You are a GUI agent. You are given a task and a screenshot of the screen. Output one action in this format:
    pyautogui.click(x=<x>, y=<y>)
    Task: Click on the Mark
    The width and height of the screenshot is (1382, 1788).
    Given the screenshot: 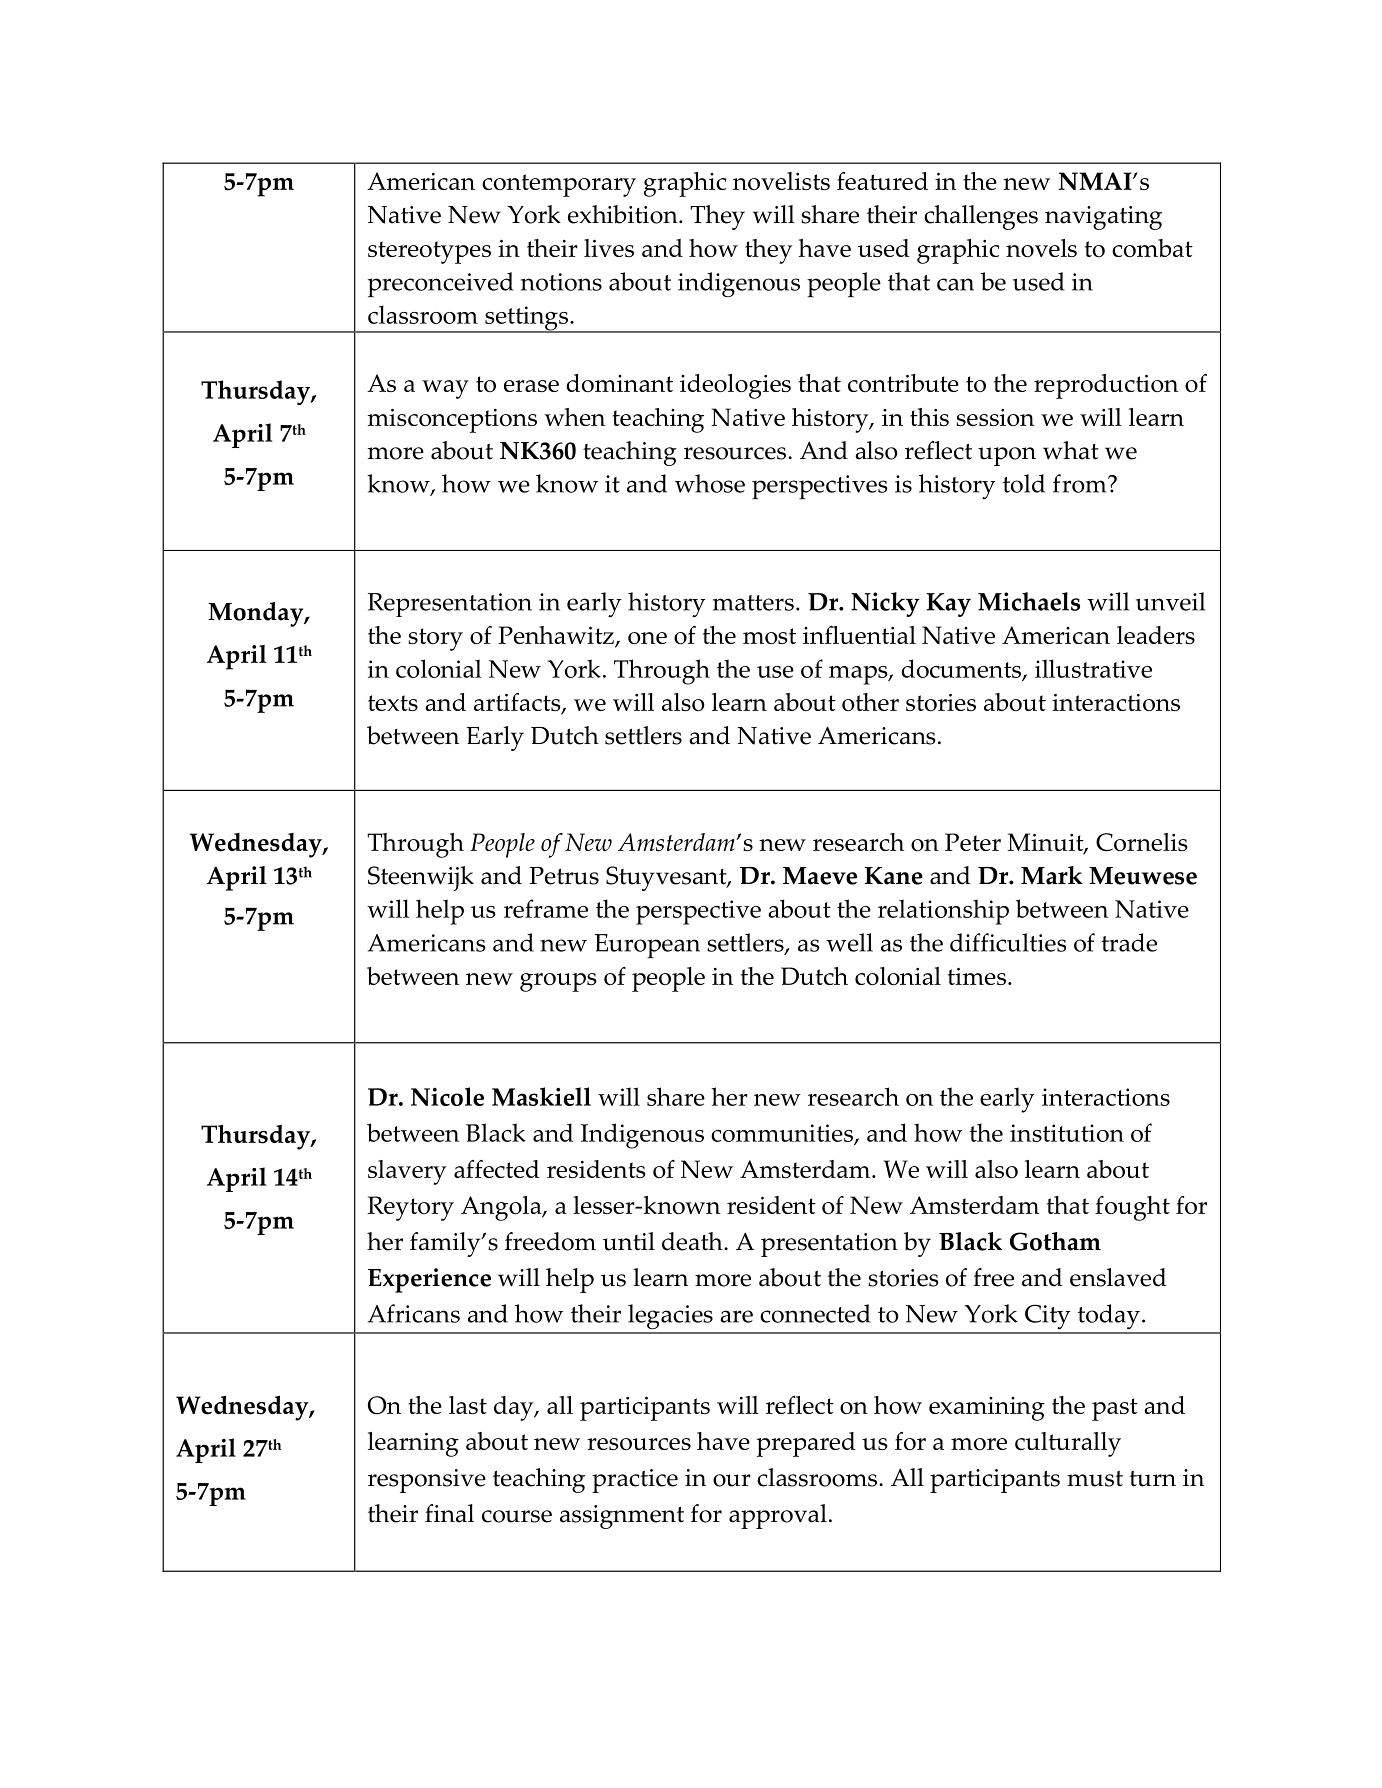 What is the action you would take?
    pyautogui.click(x=1052, y=875)
